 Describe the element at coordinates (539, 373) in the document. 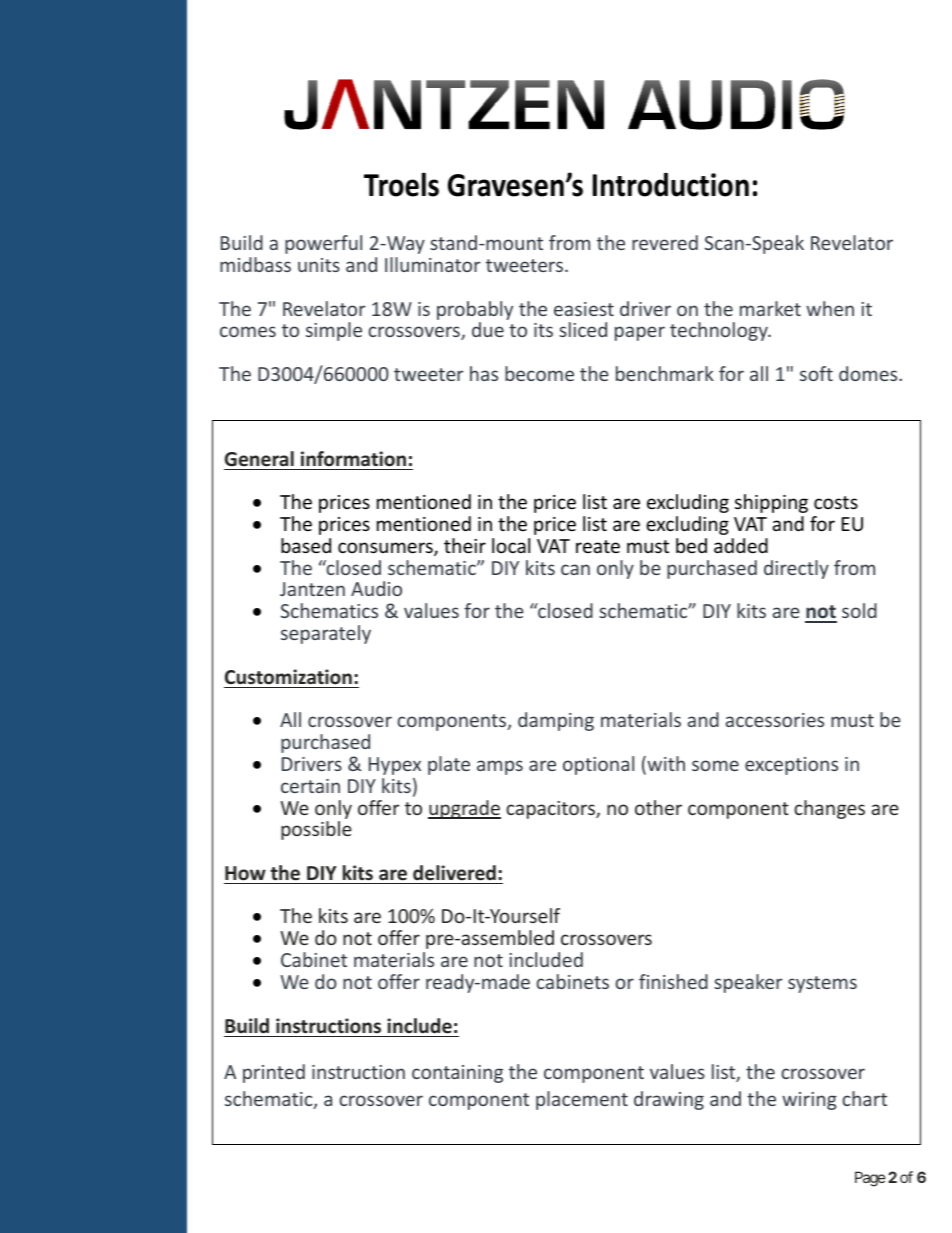

I see `become` at that location.
